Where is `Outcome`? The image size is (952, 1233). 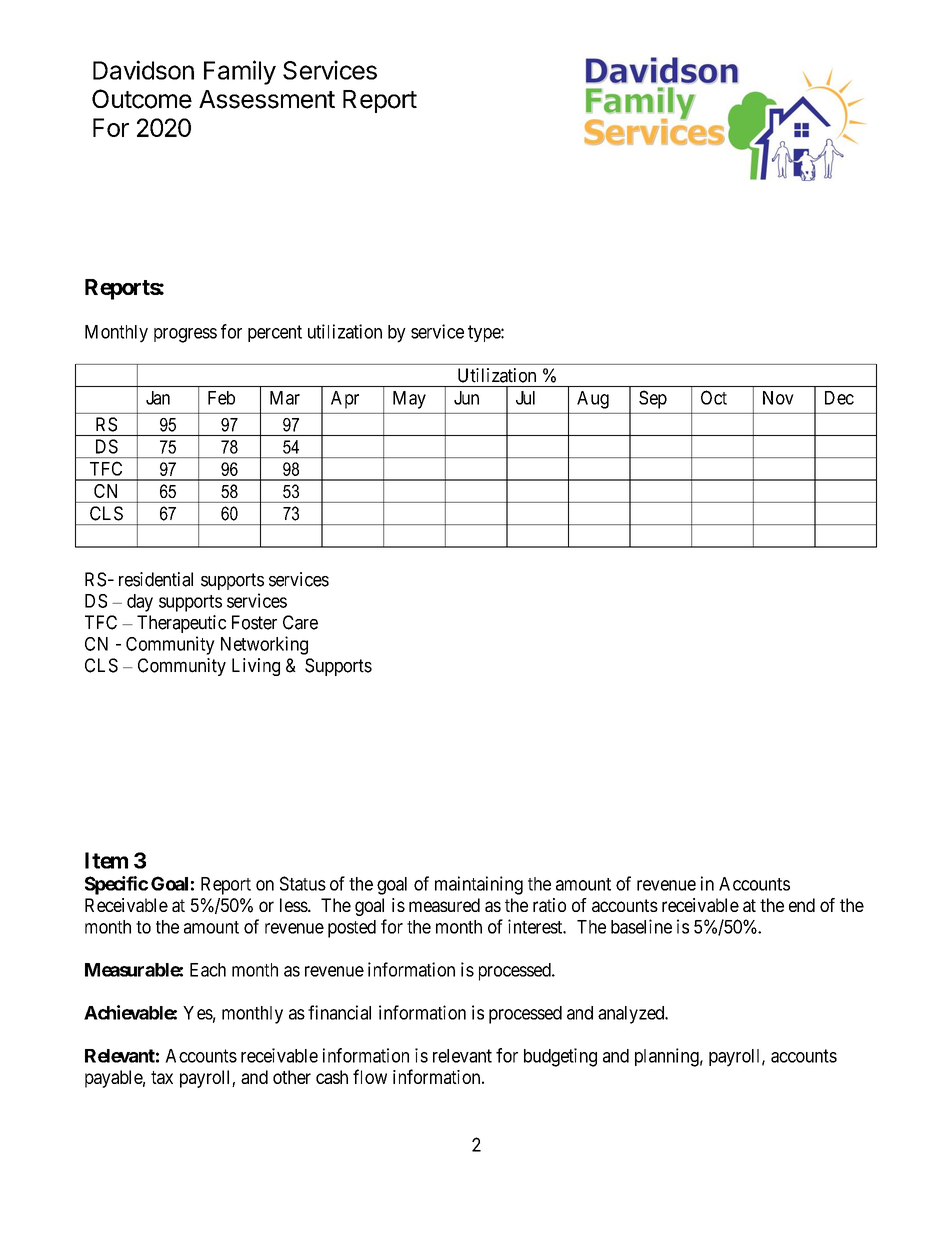
Outcome is located at coordinates (142, 99).
